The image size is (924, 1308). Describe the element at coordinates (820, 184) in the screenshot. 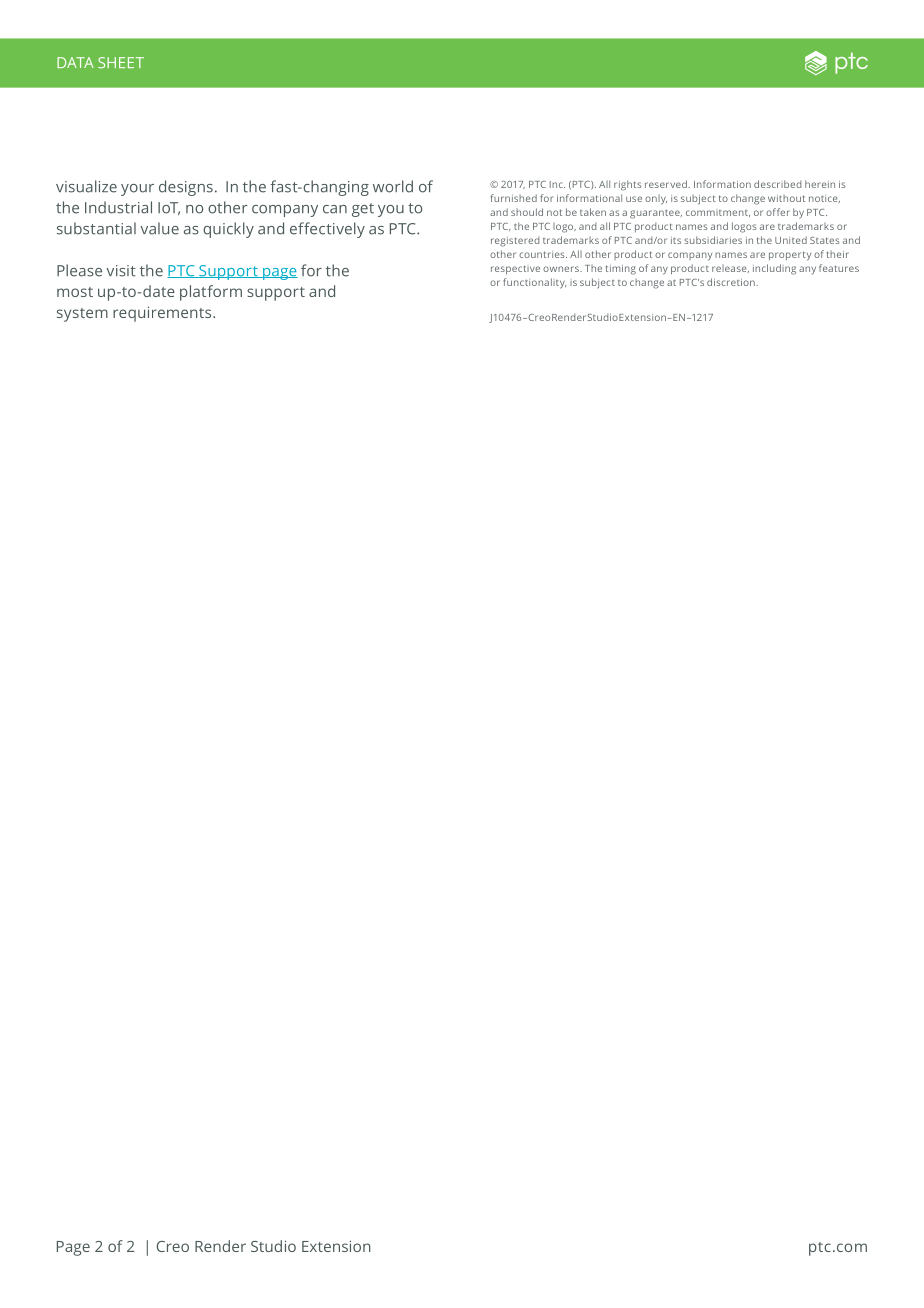

I see `herein` at that location.
